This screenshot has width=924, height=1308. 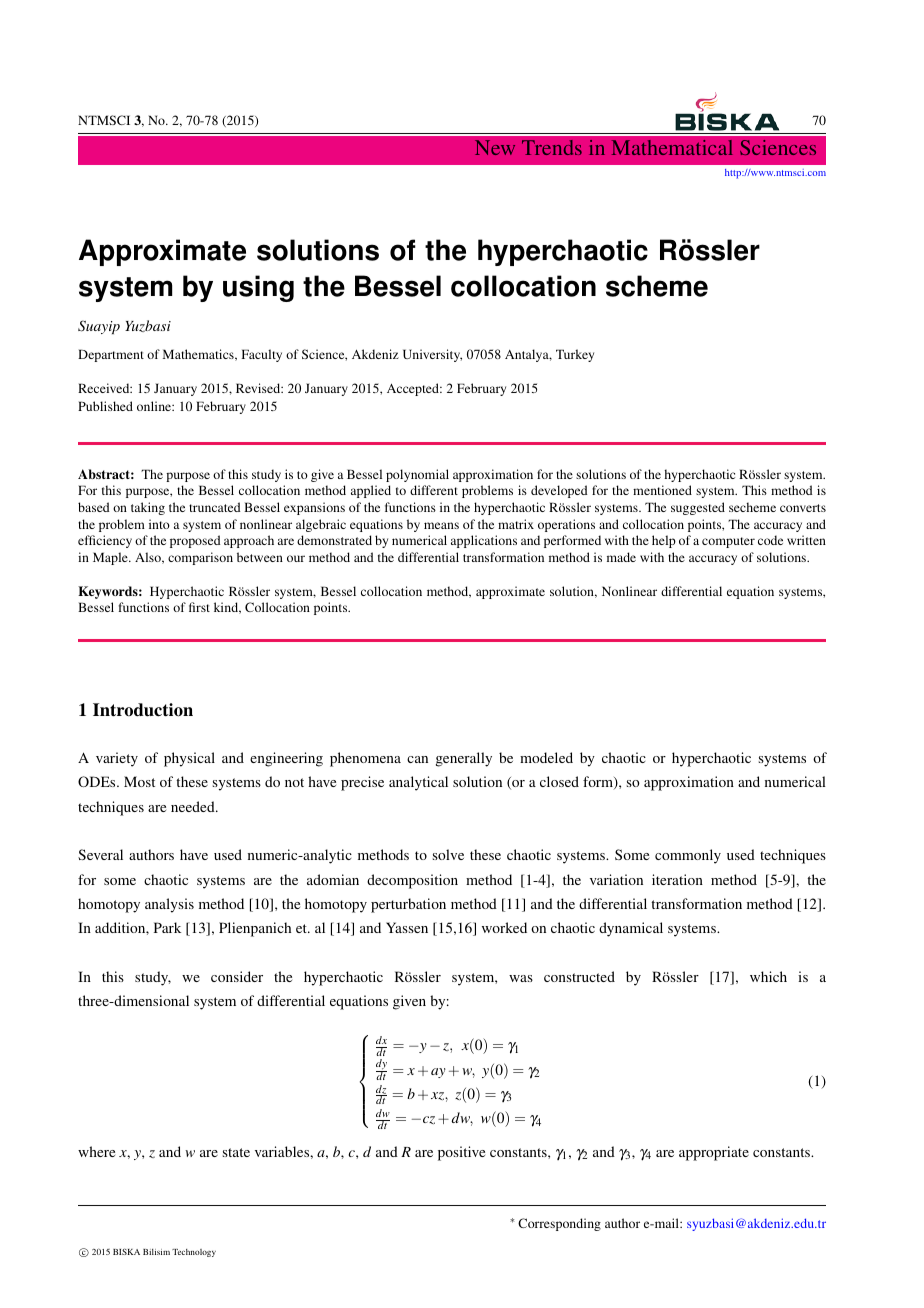 I want to click on appropriate, so click(x=714, y=1153).
